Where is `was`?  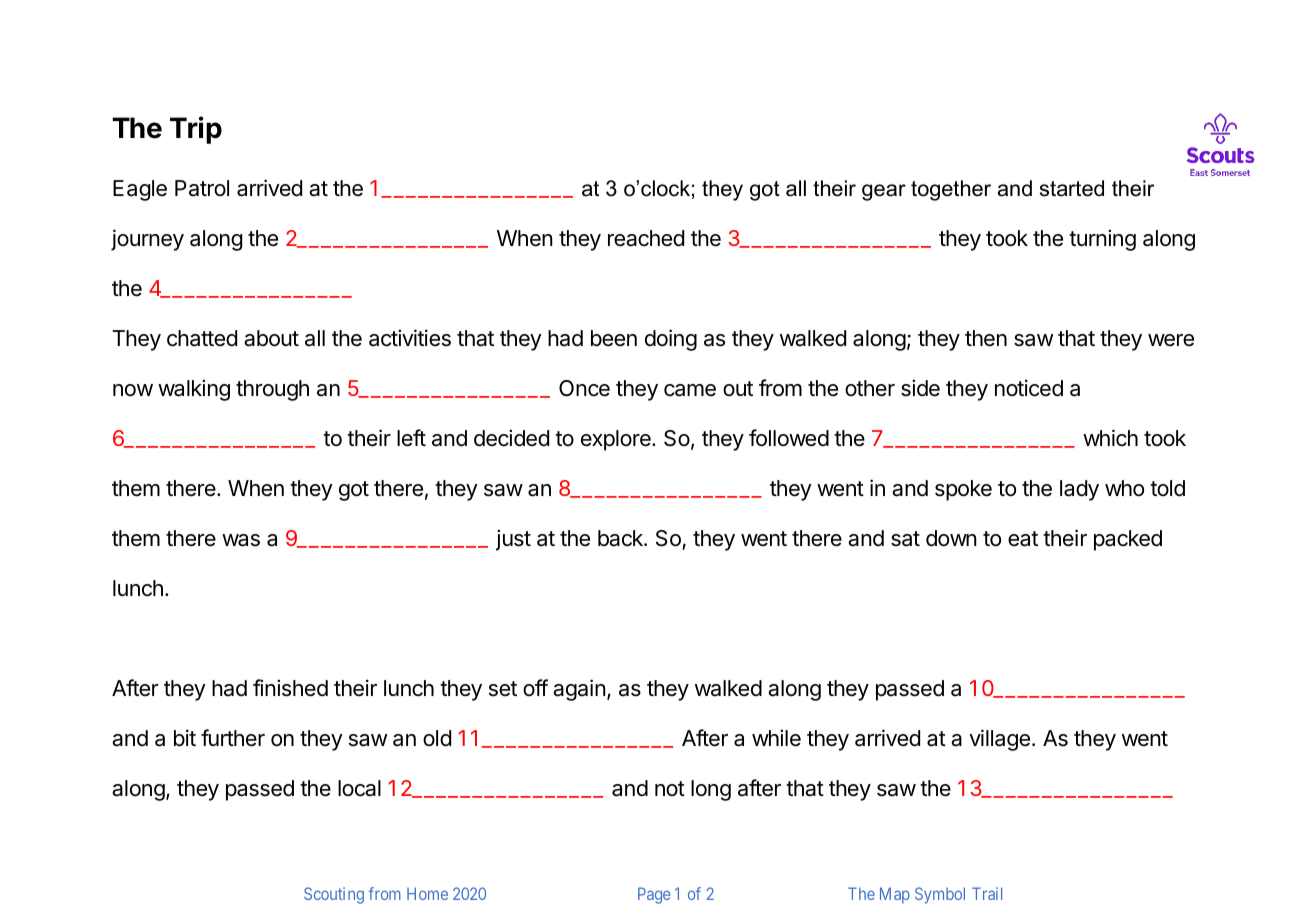 was is located at coordinates (241, 540).
